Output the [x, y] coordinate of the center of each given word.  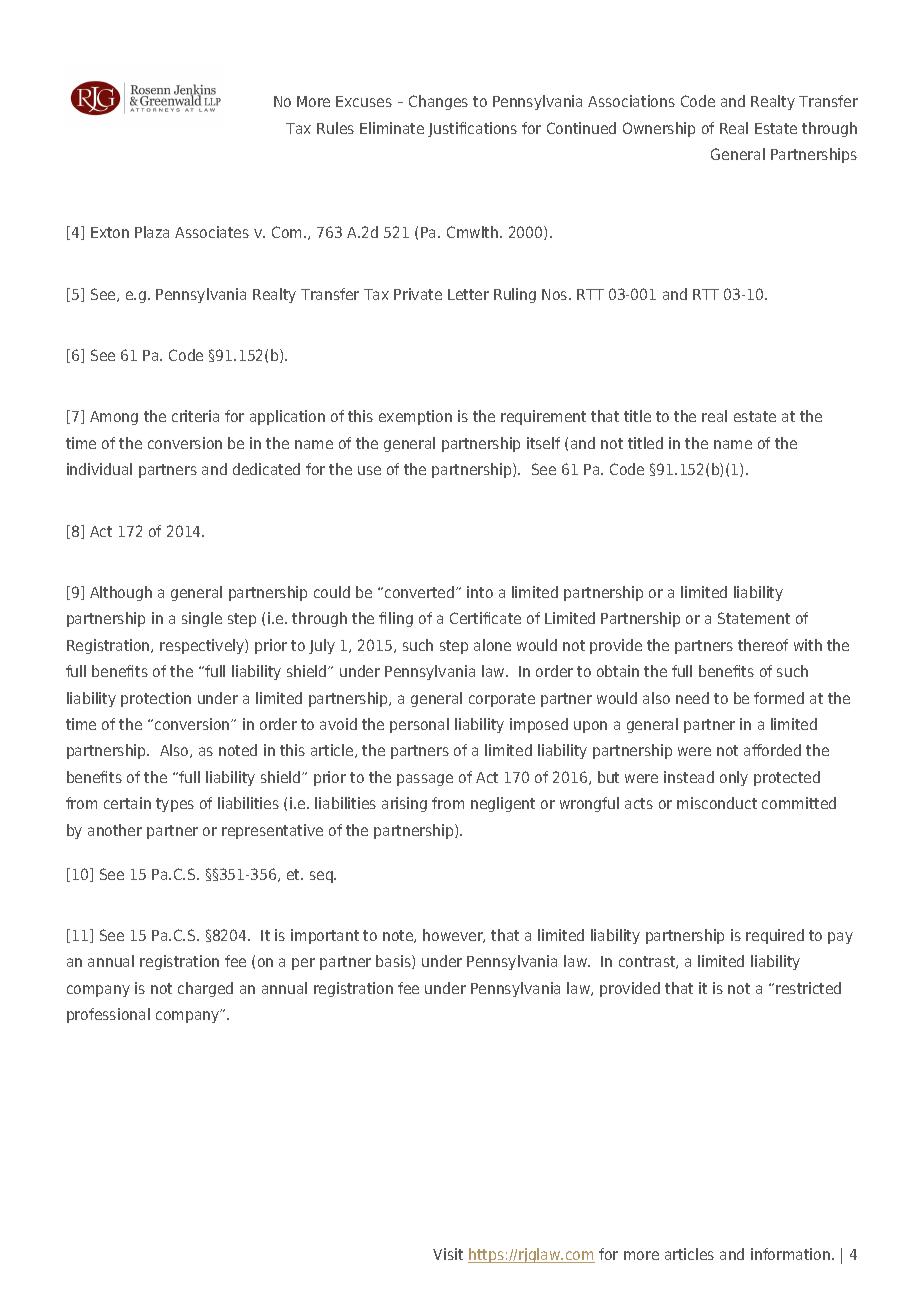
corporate [502, 700]
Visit [448, 1254]
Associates [212, 232]
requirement [543, 417]
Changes [438, 102]
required [775, 936]
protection [156, 699]
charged [205, 989]
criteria [195, 416]
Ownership [659, 129]
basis [394, 962]
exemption [415, 417]
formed [779, 698]
